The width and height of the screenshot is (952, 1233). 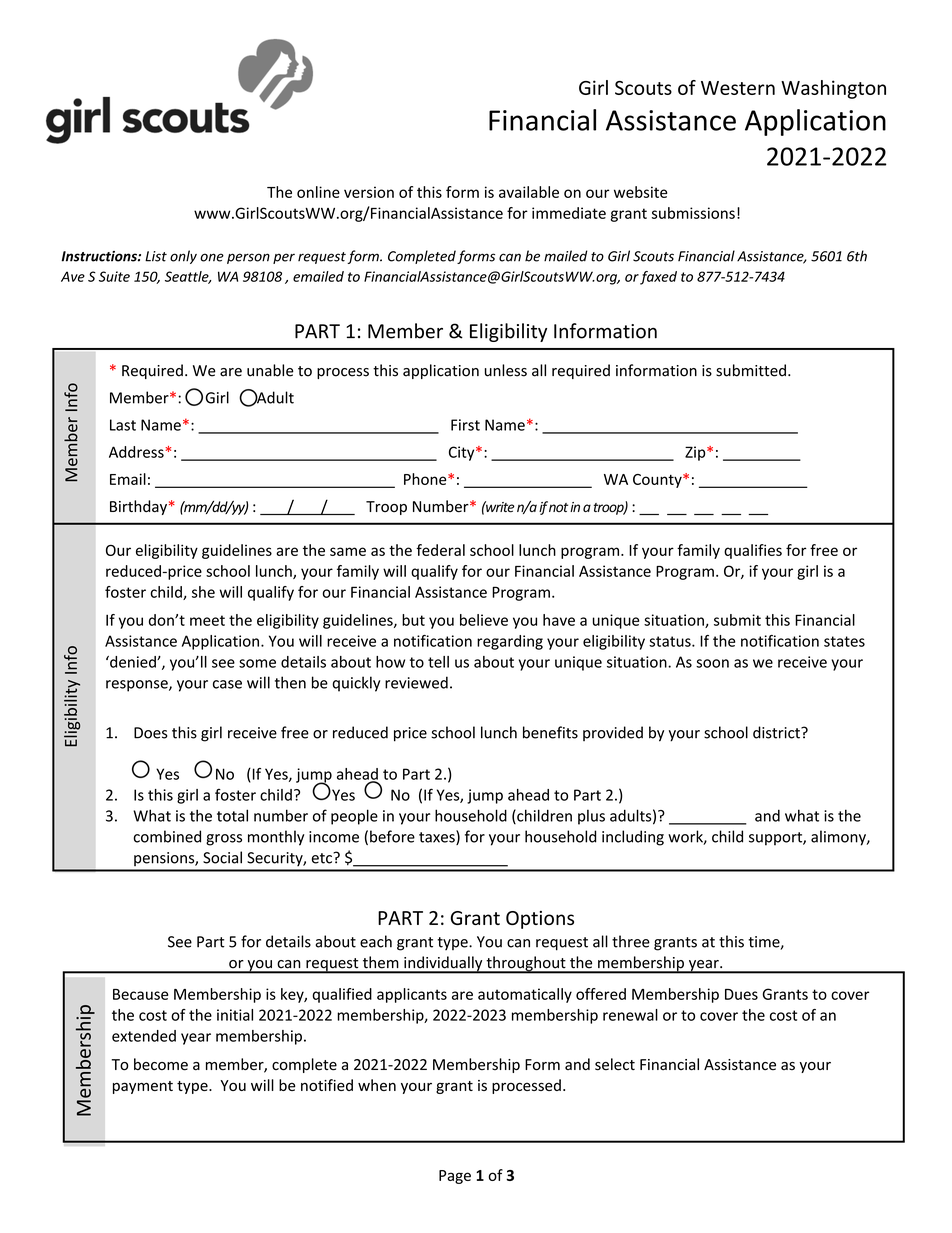 I want to click on including, so click(x=633, y=838).
